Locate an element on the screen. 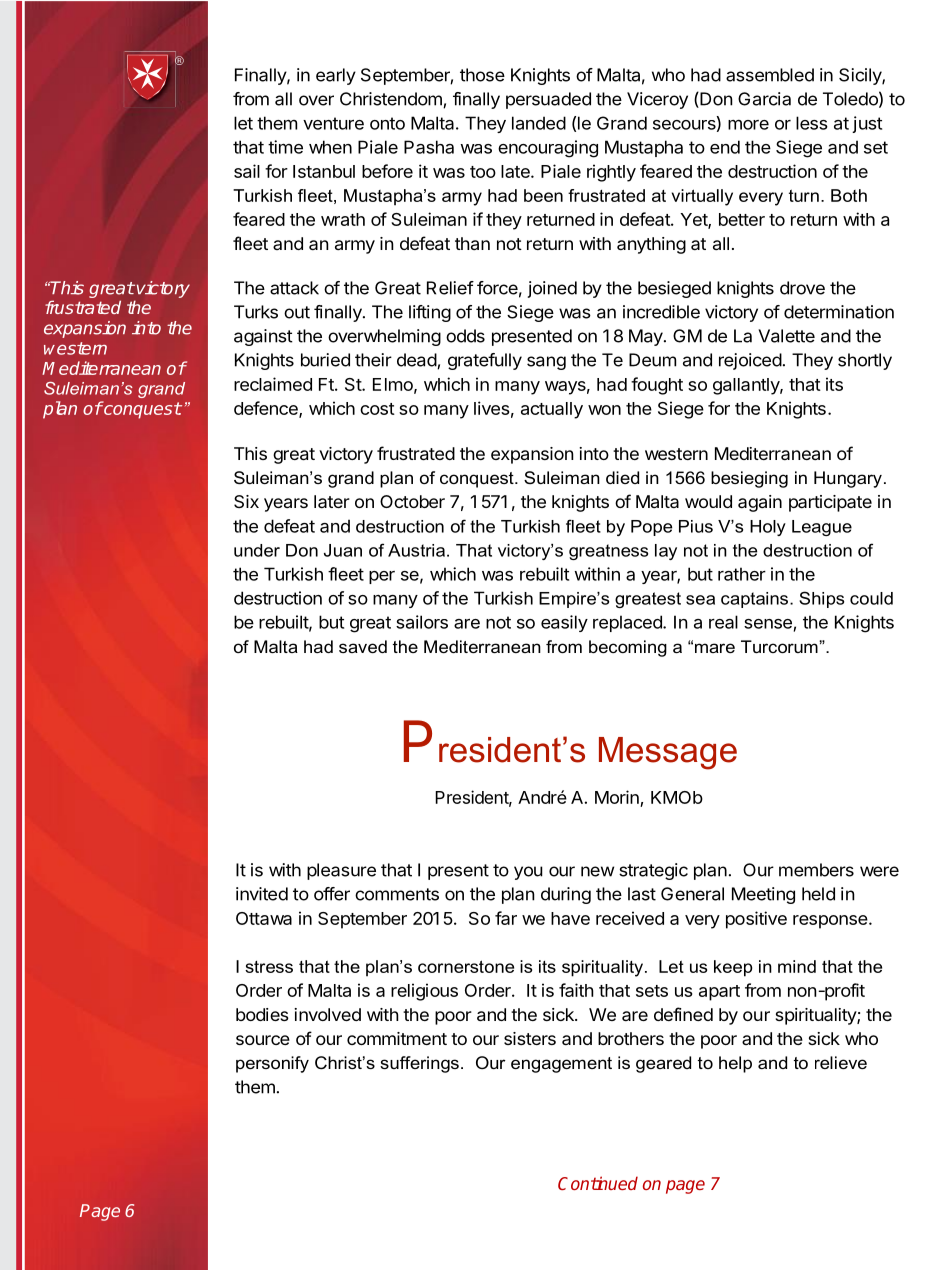 The height and width of the screenshot is (1270, 952). cost is located at coordinates (377, 409).
